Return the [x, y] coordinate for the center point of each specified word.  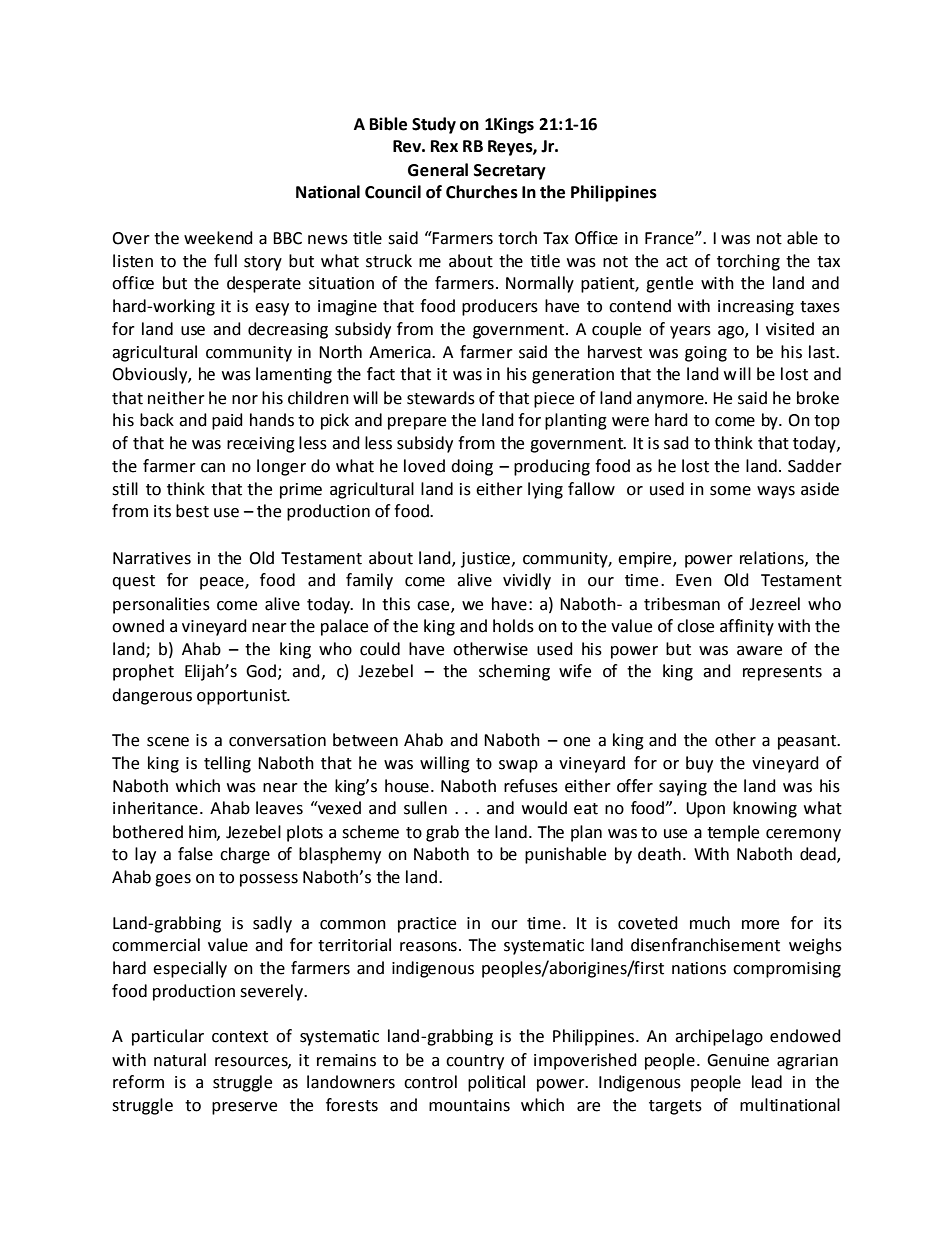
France [670, 238]
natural [180, 1060]
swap [518, 766]
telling [227, 764]
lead [767, 1082]
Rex [444, 146]
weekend [218, 238]
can [213, 468]
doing [472, 467]
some [730, 491]
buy [699, 764]
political [496, 1083]
